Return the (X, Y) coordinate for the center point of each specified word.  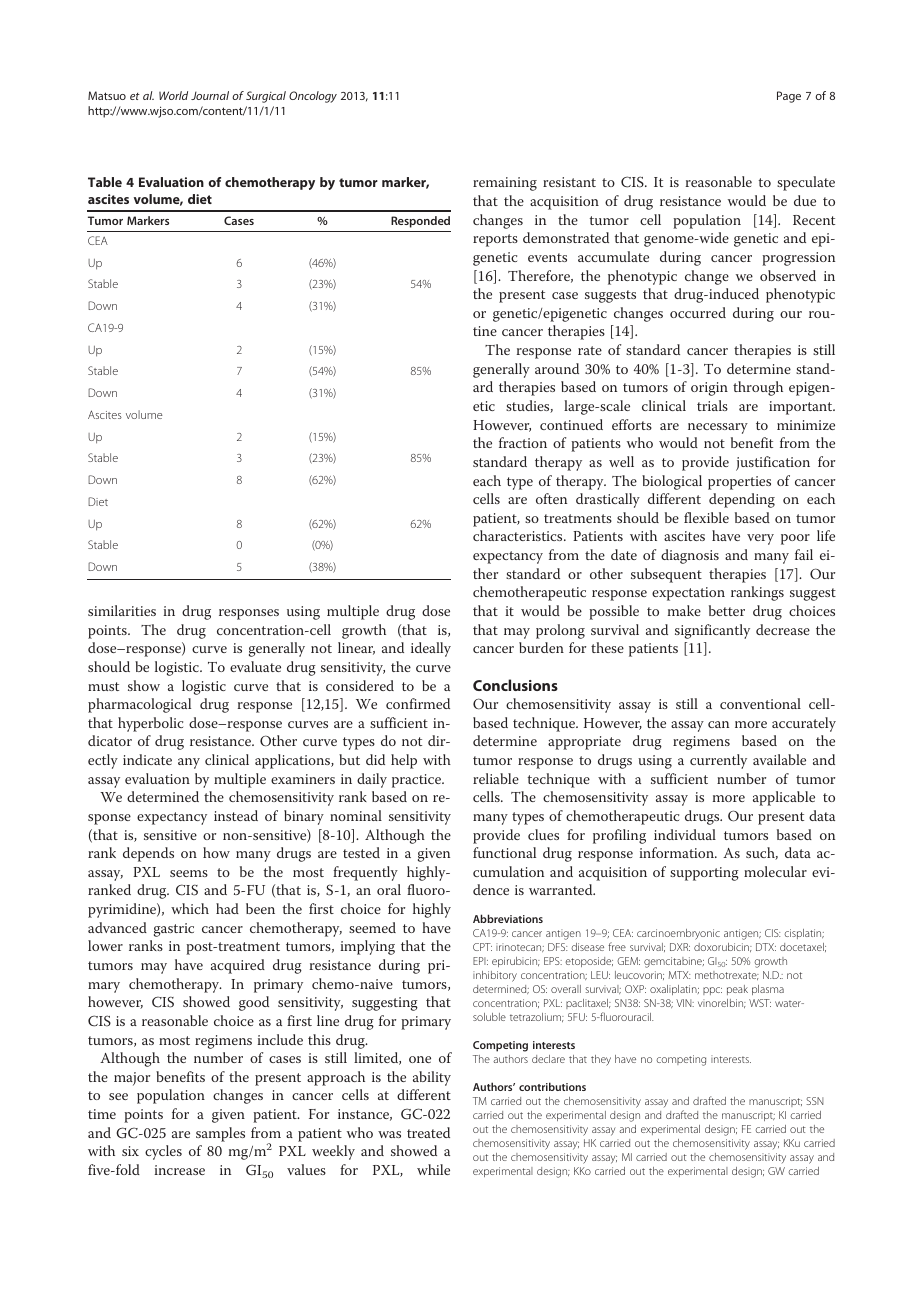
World (173, 95)
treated (428, 1132)
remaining (505, 184)
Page (789, 97)
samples (220, 1134)
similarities (122, 610)
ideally (431, 649)
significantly (712, 631)
